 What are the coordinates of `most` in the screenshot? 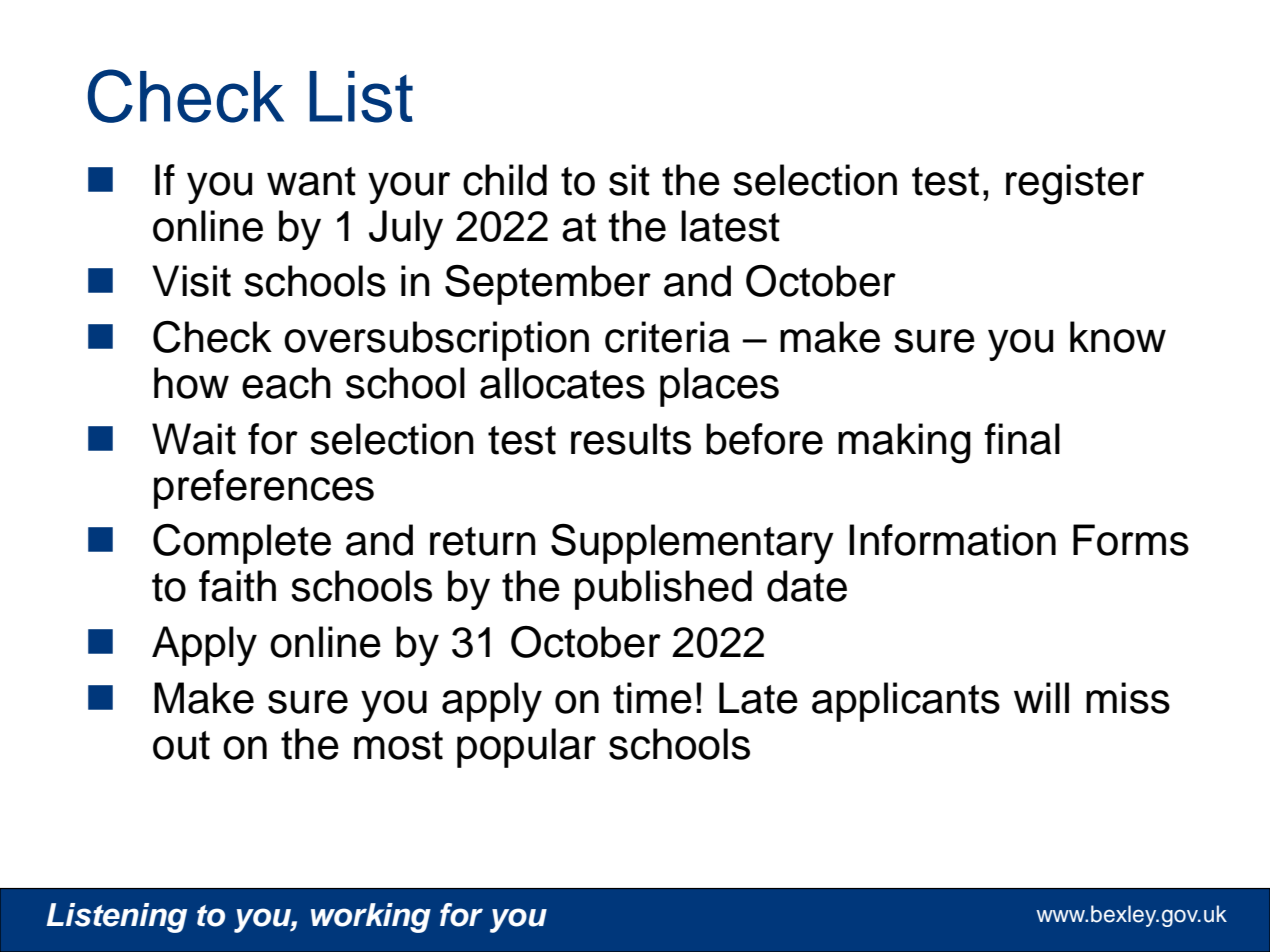 It's located at (398, 745).
